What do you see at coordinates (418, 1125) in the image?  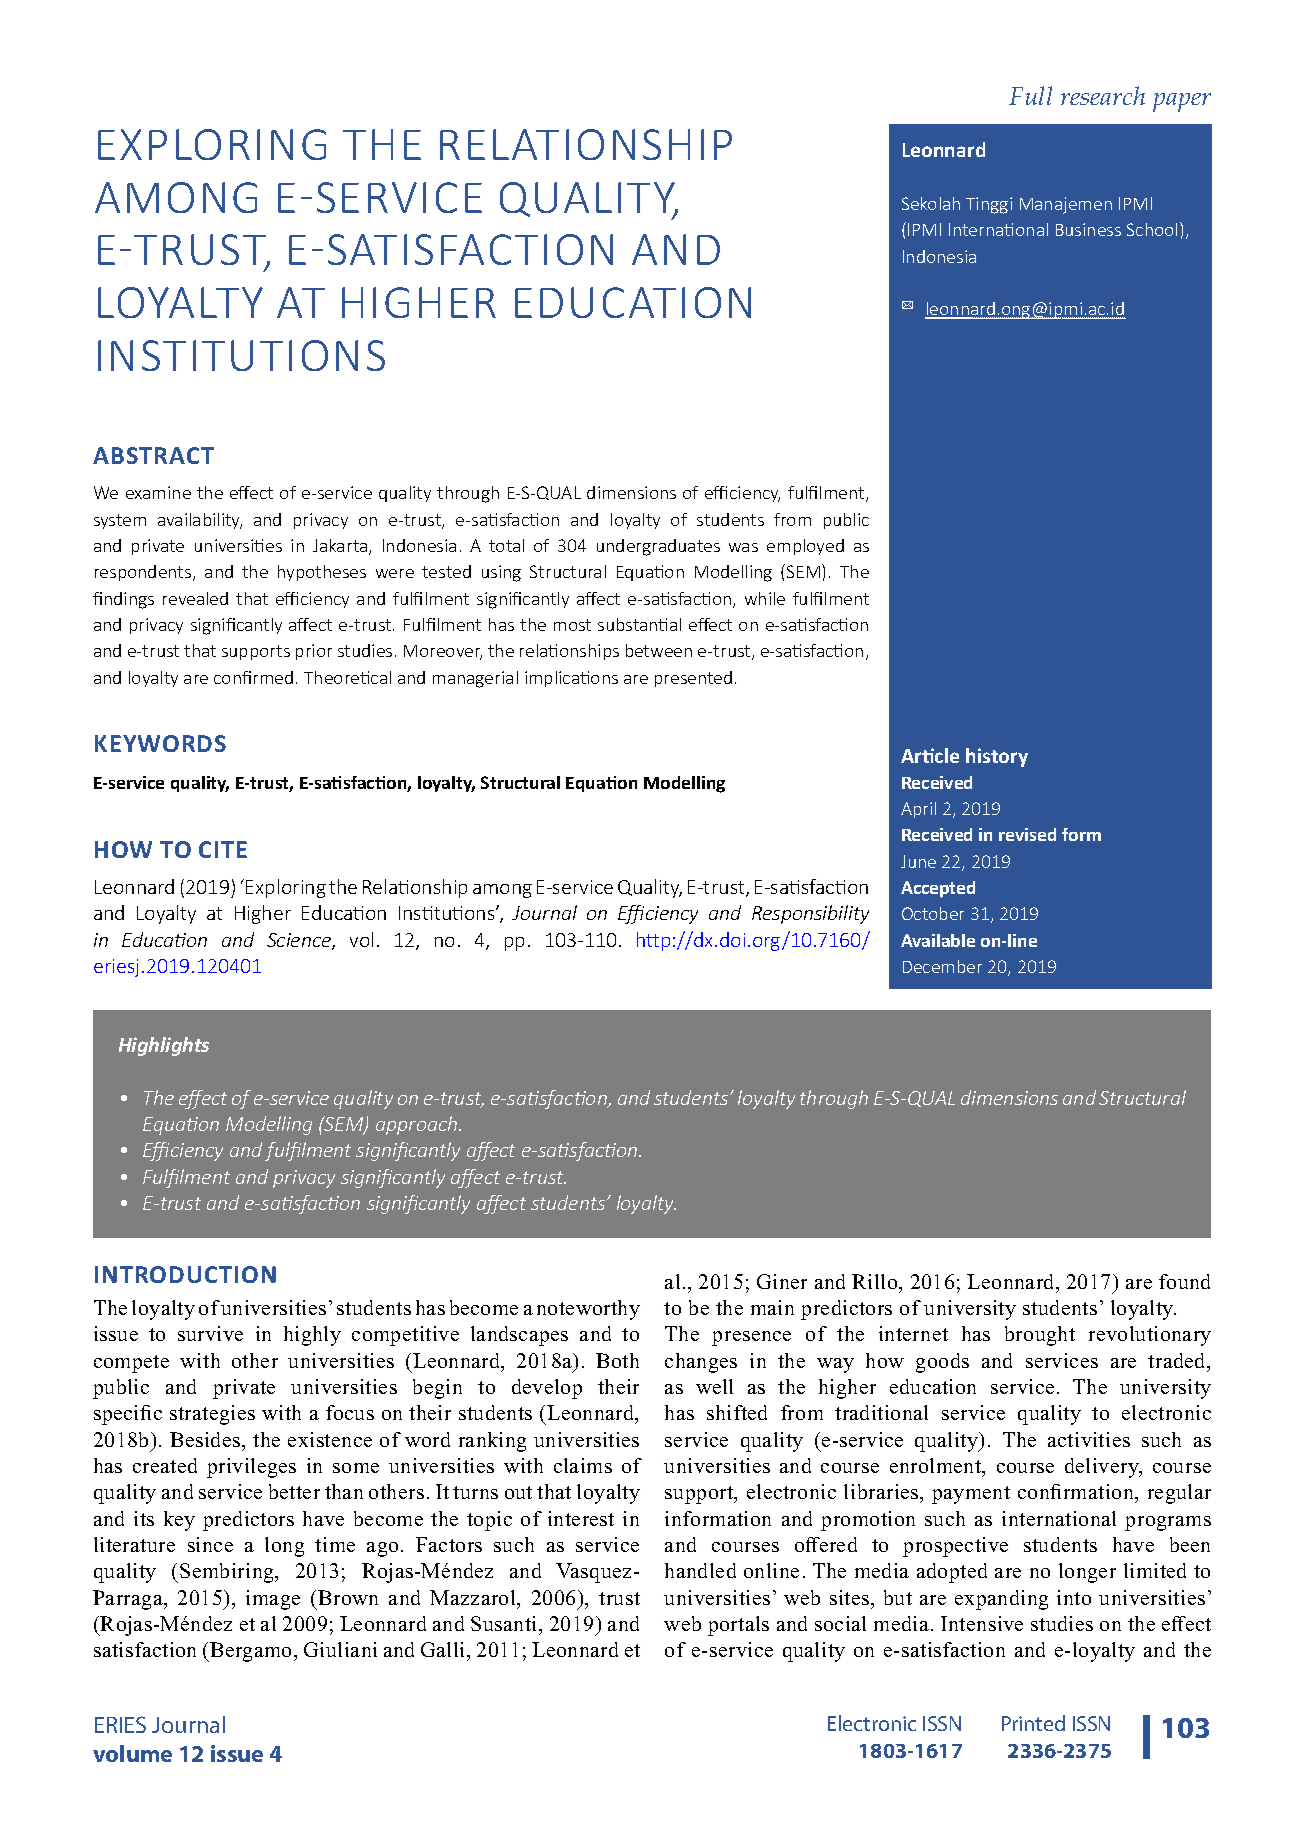 I see `approach` at bounding box center [418, 1125].
